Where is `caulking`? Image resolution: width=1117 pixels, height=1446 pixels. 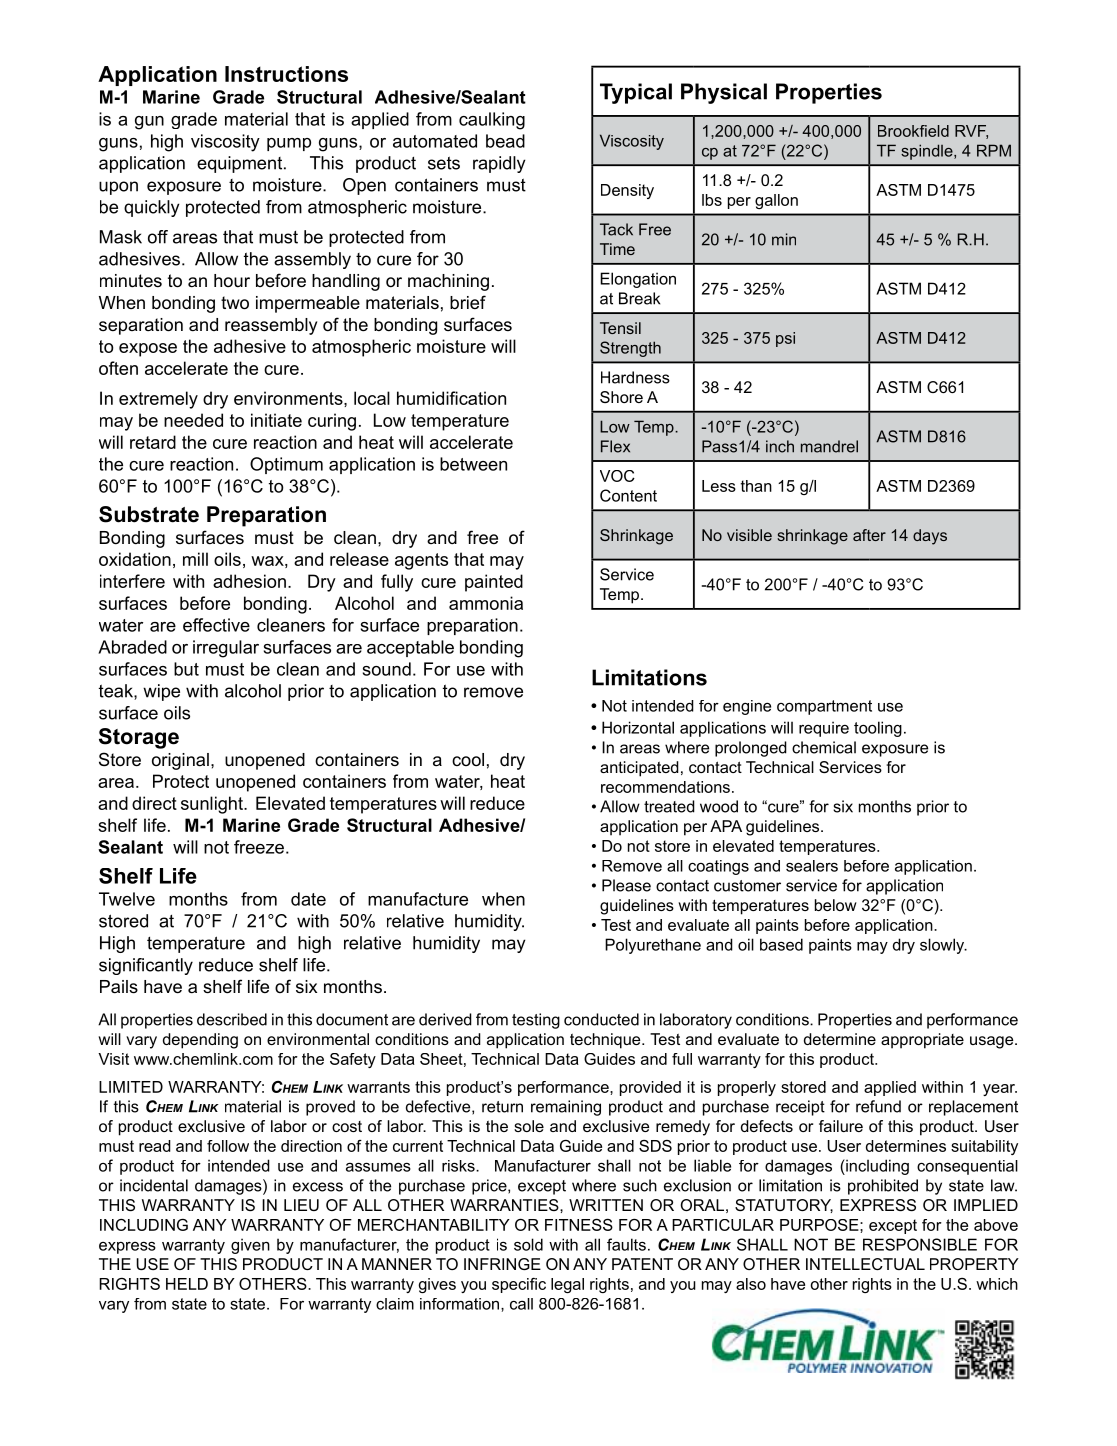
caulking is located at coordinates (492, 121).
